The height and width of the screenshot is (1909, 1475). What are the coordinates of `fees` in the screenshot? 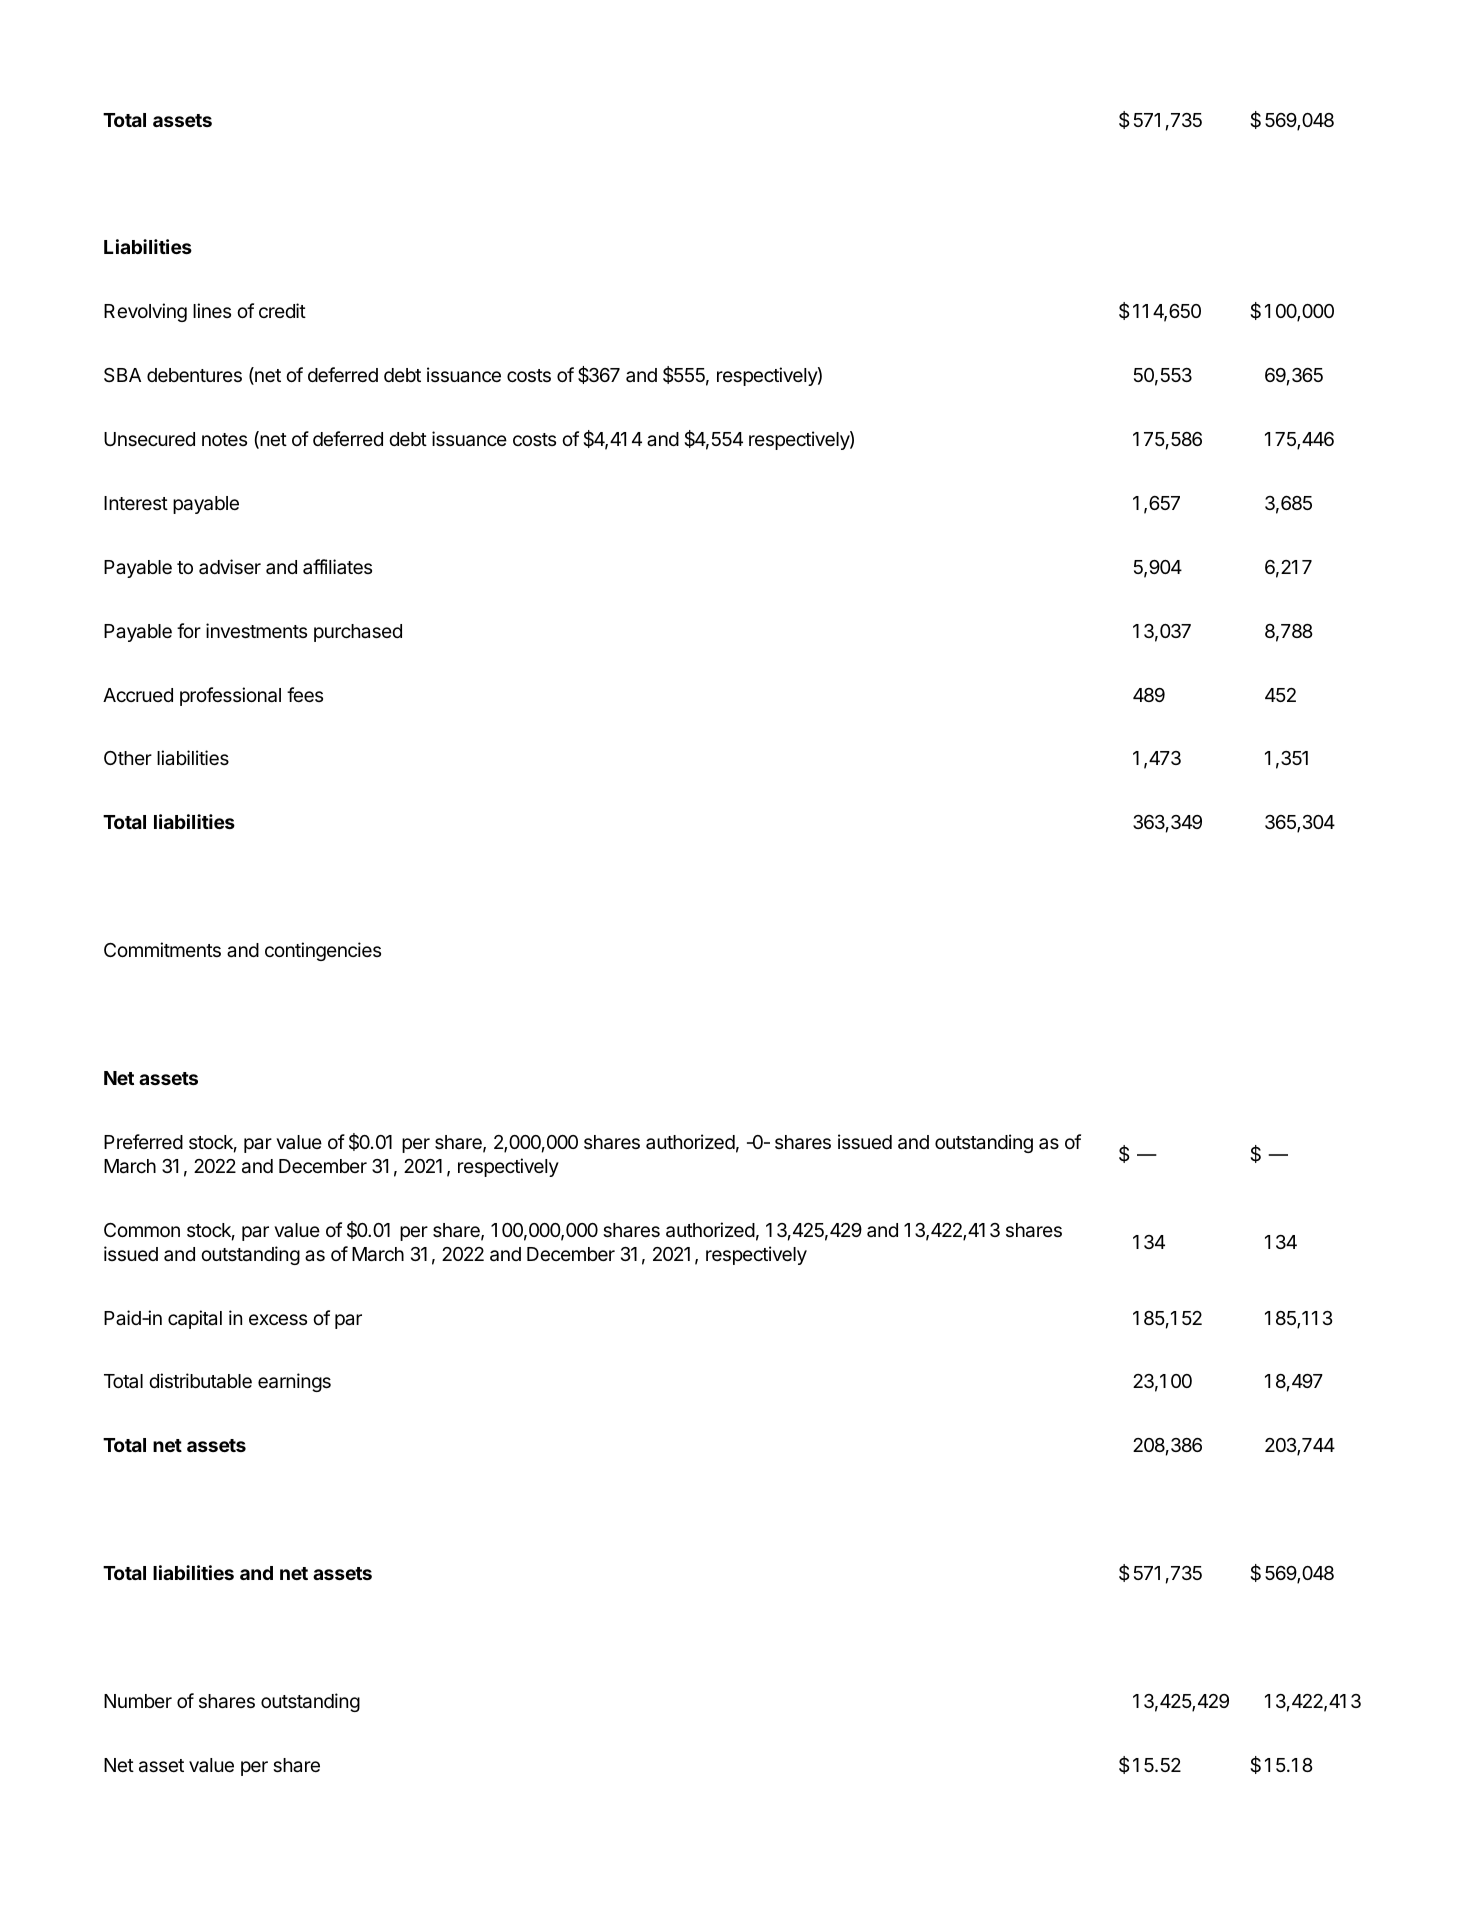 It's located at (305, 694).
